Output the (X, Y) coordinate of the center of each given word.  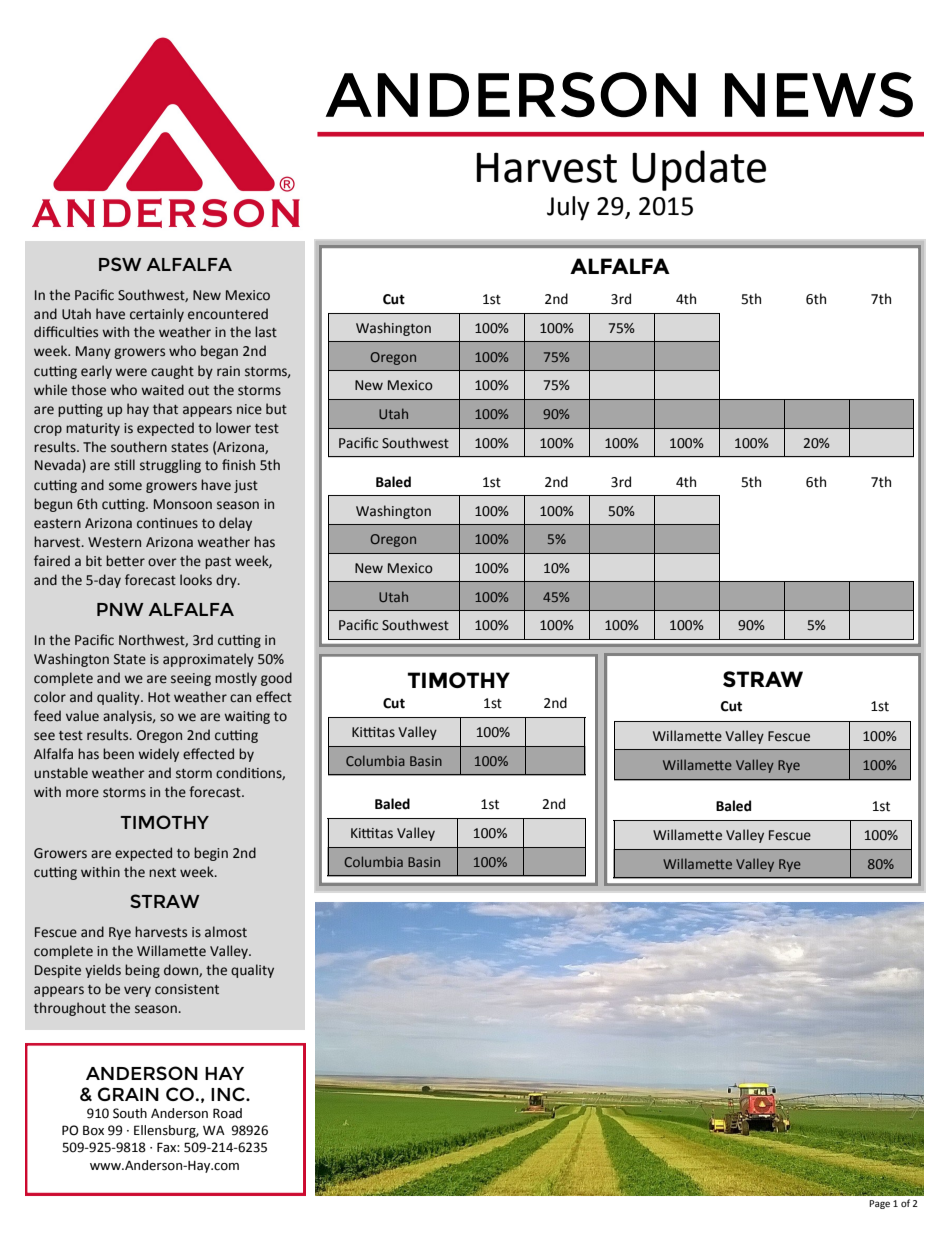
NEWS (819, 95)
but (276, 408)
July (568, 208)
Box (93, 1130)
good (276, 679)
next (162, 873)
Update (699, 170)
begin (211, 854)
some (125, 486)
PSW (120, 264)
